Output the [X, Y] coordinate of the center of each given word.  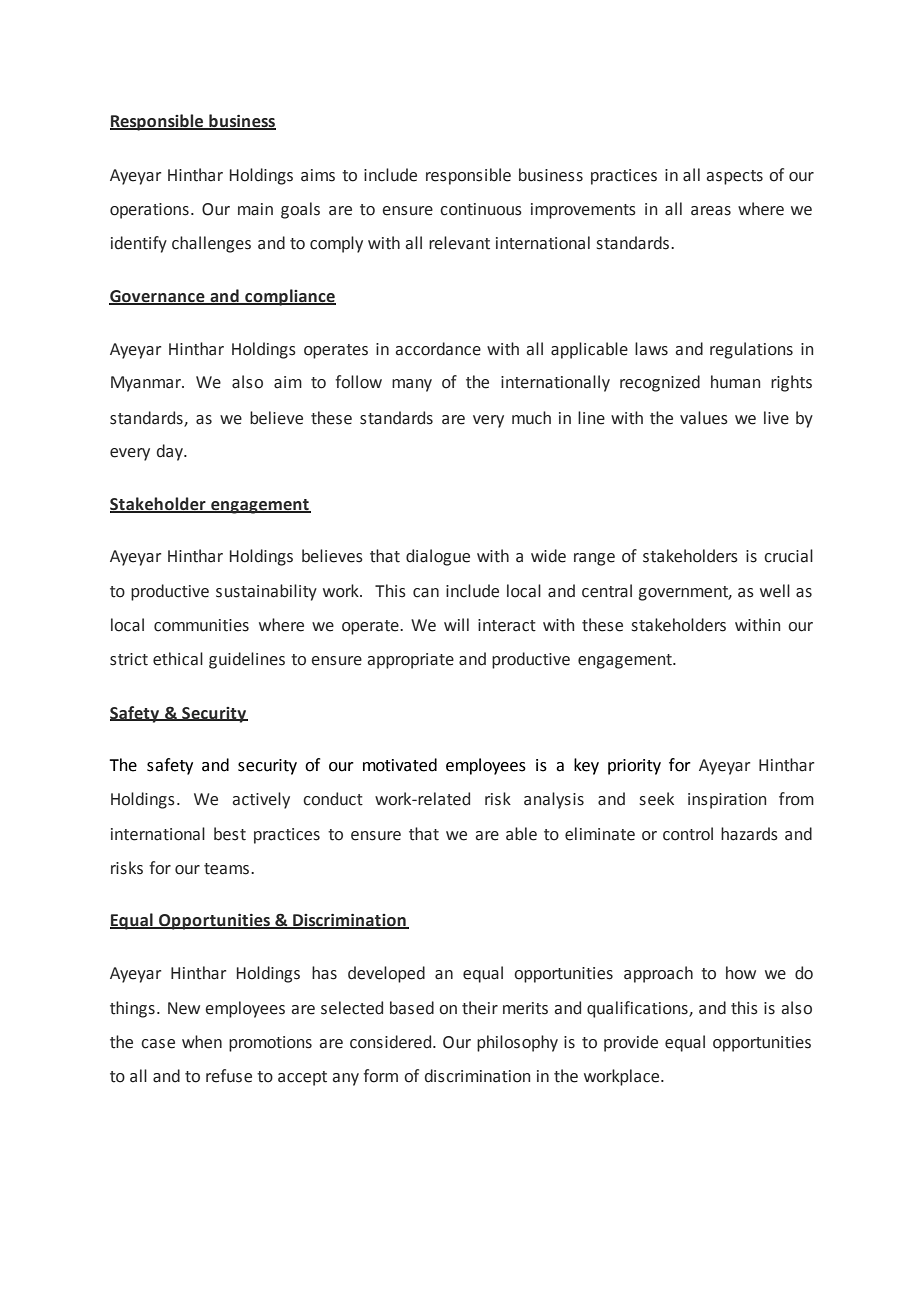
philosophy [517, 1043]
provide [631, 1043]
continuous [481, 209]
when [202, 1042]
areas [711, 211]
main [255, 209]
